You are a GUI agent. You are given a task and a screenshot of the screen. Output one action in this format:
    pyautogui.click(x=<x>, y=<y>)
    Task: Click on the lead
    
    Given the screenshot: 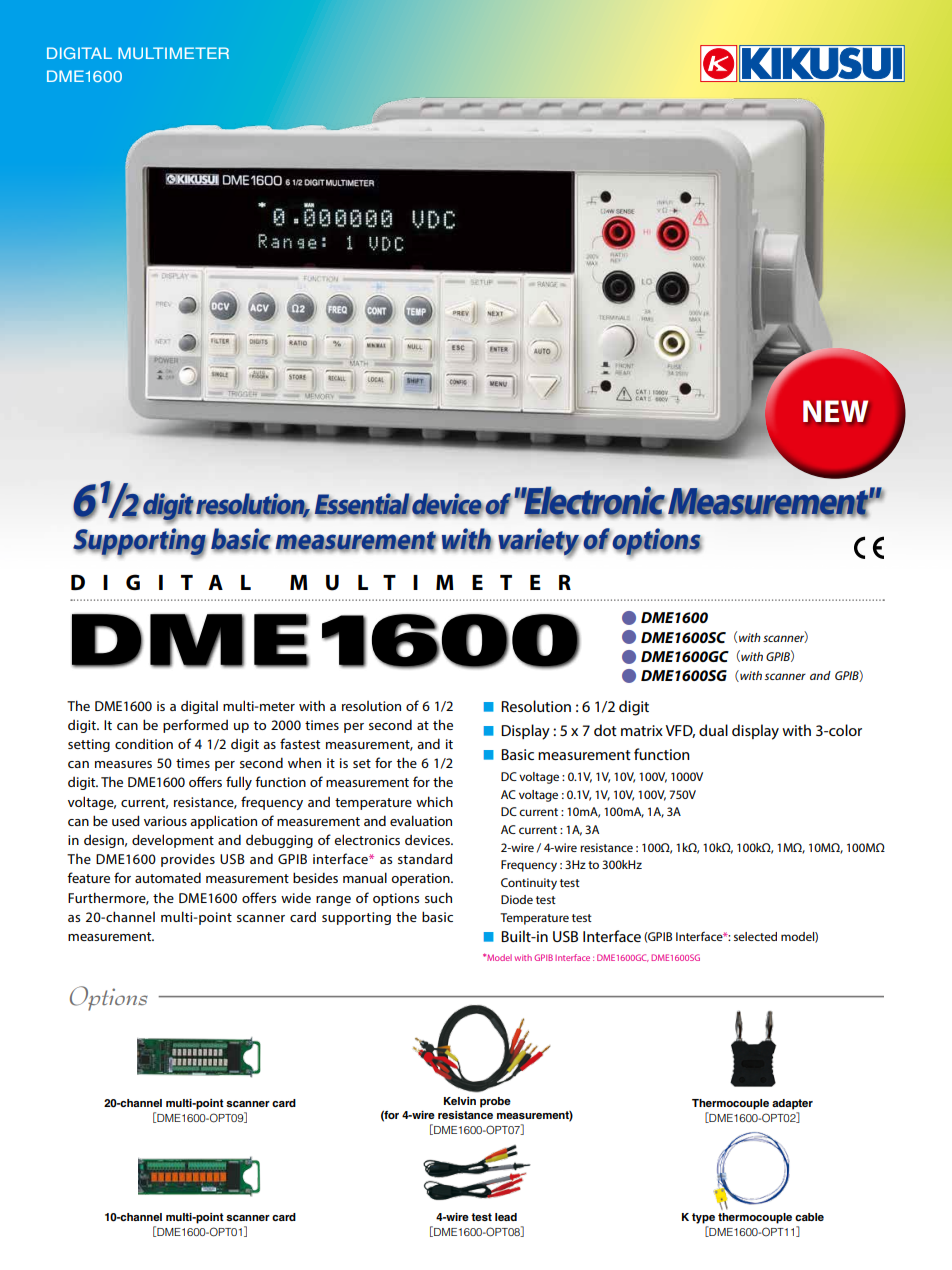 What is the action you would take?
    pyautogui.click(x=506, y=1217)
